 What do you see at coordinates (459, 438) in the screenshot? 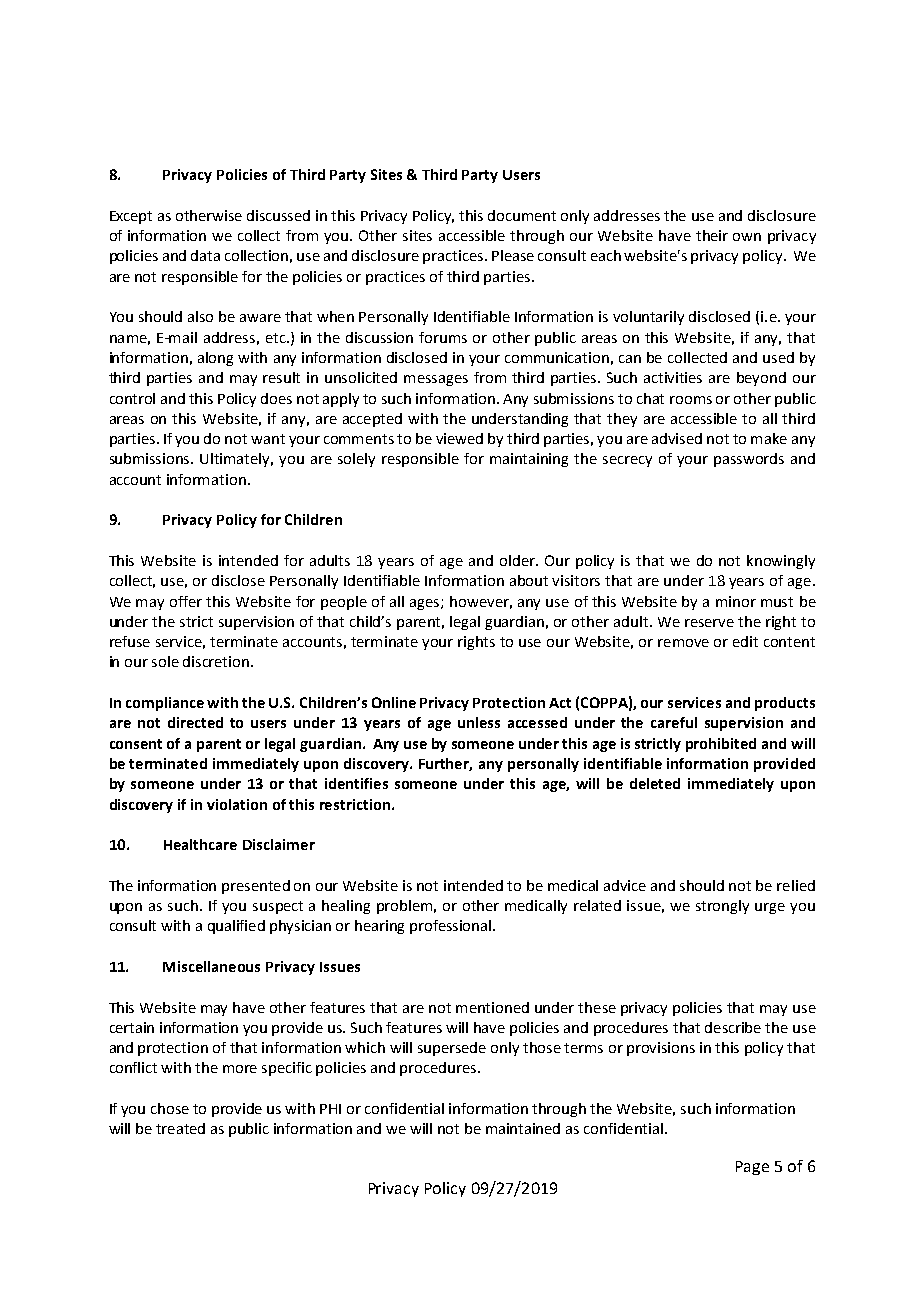
I see `viewed` at bounding box center [459, 438].
